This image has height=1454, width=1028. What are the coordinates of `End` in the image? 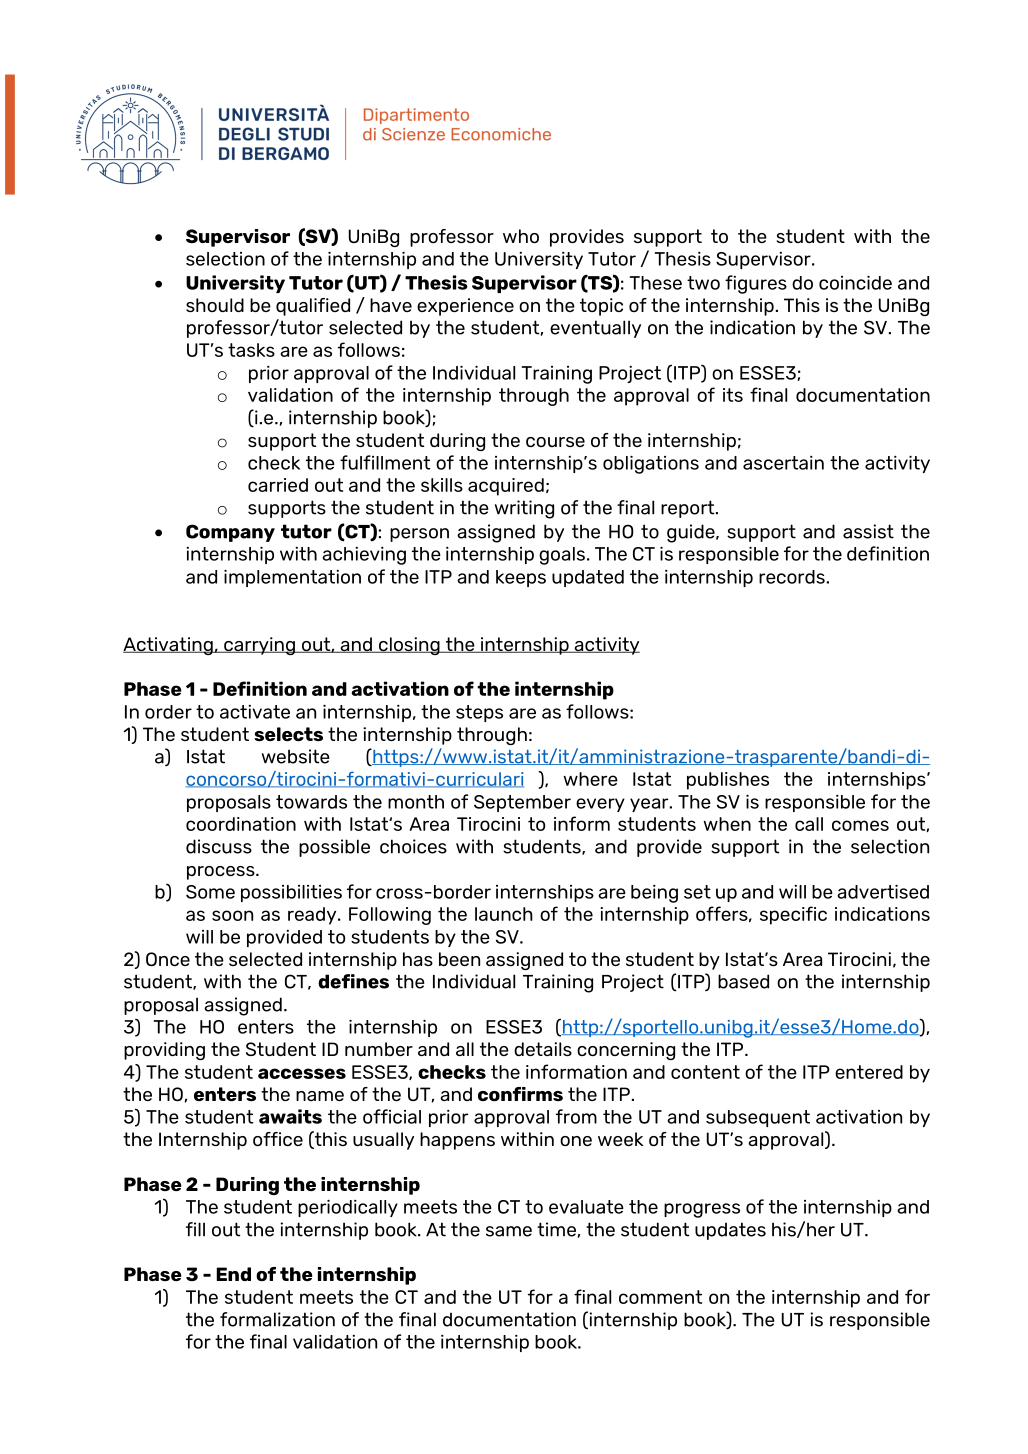 It's located at (233, 1274).
